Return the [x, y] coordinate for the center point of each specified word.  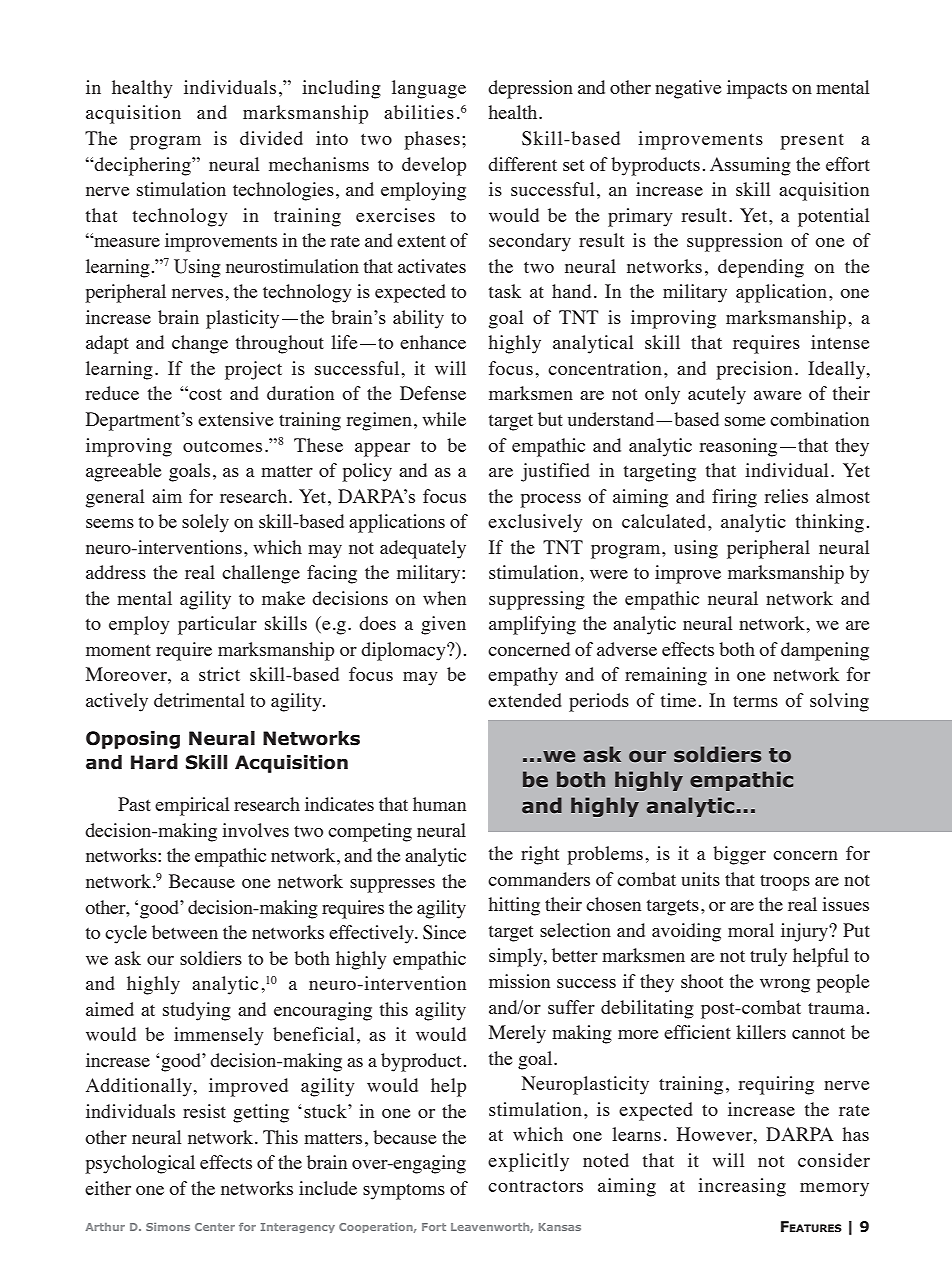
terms [755, 701]
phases [432, 140]
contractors [535, 1186]
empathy [523, 676]
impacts [757, 89]
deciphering [143, 166]
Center [215, 1227]
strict [219, 674]
